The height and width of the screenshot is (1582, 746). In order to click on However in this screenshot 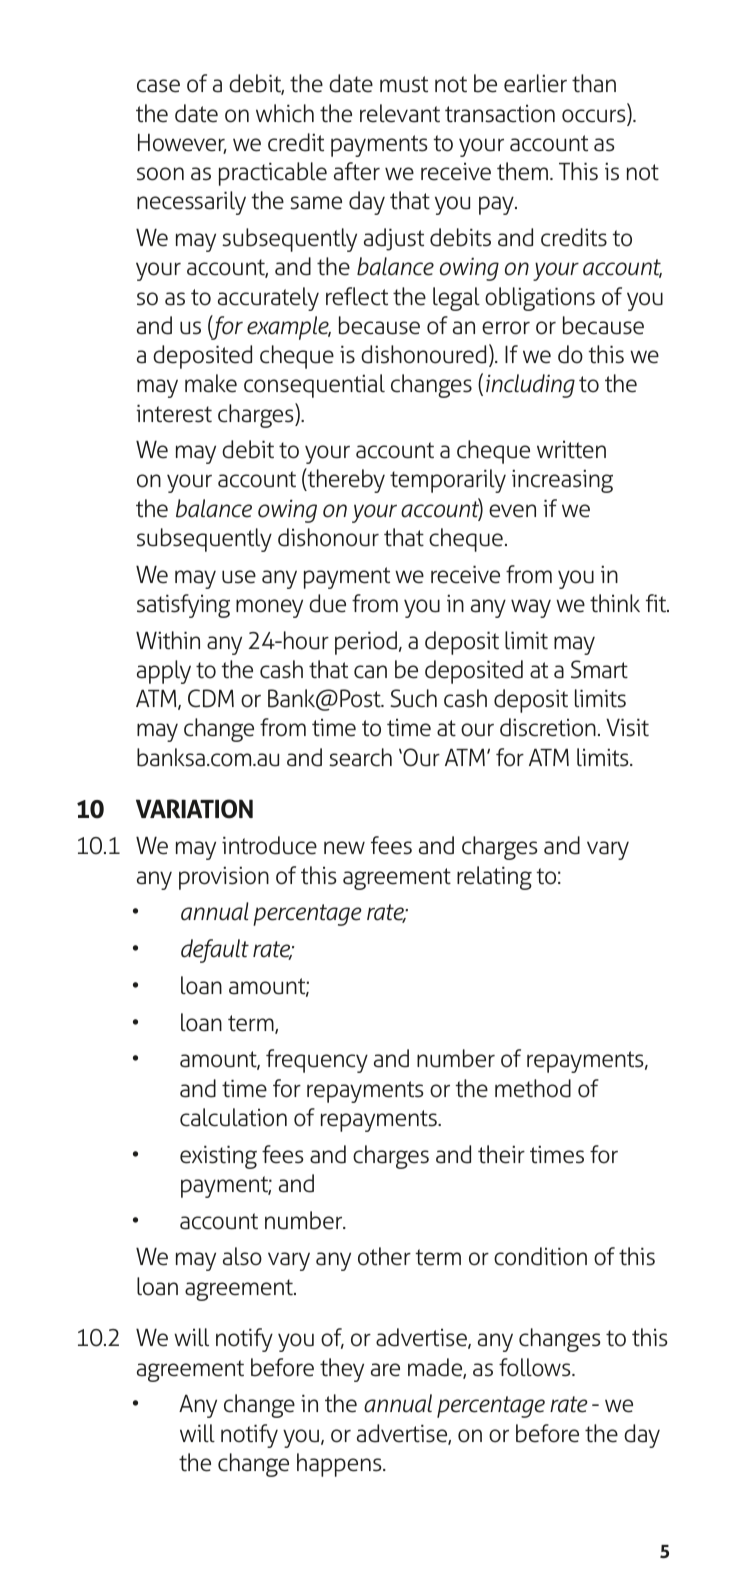, I will do `click(182, 143)`.
